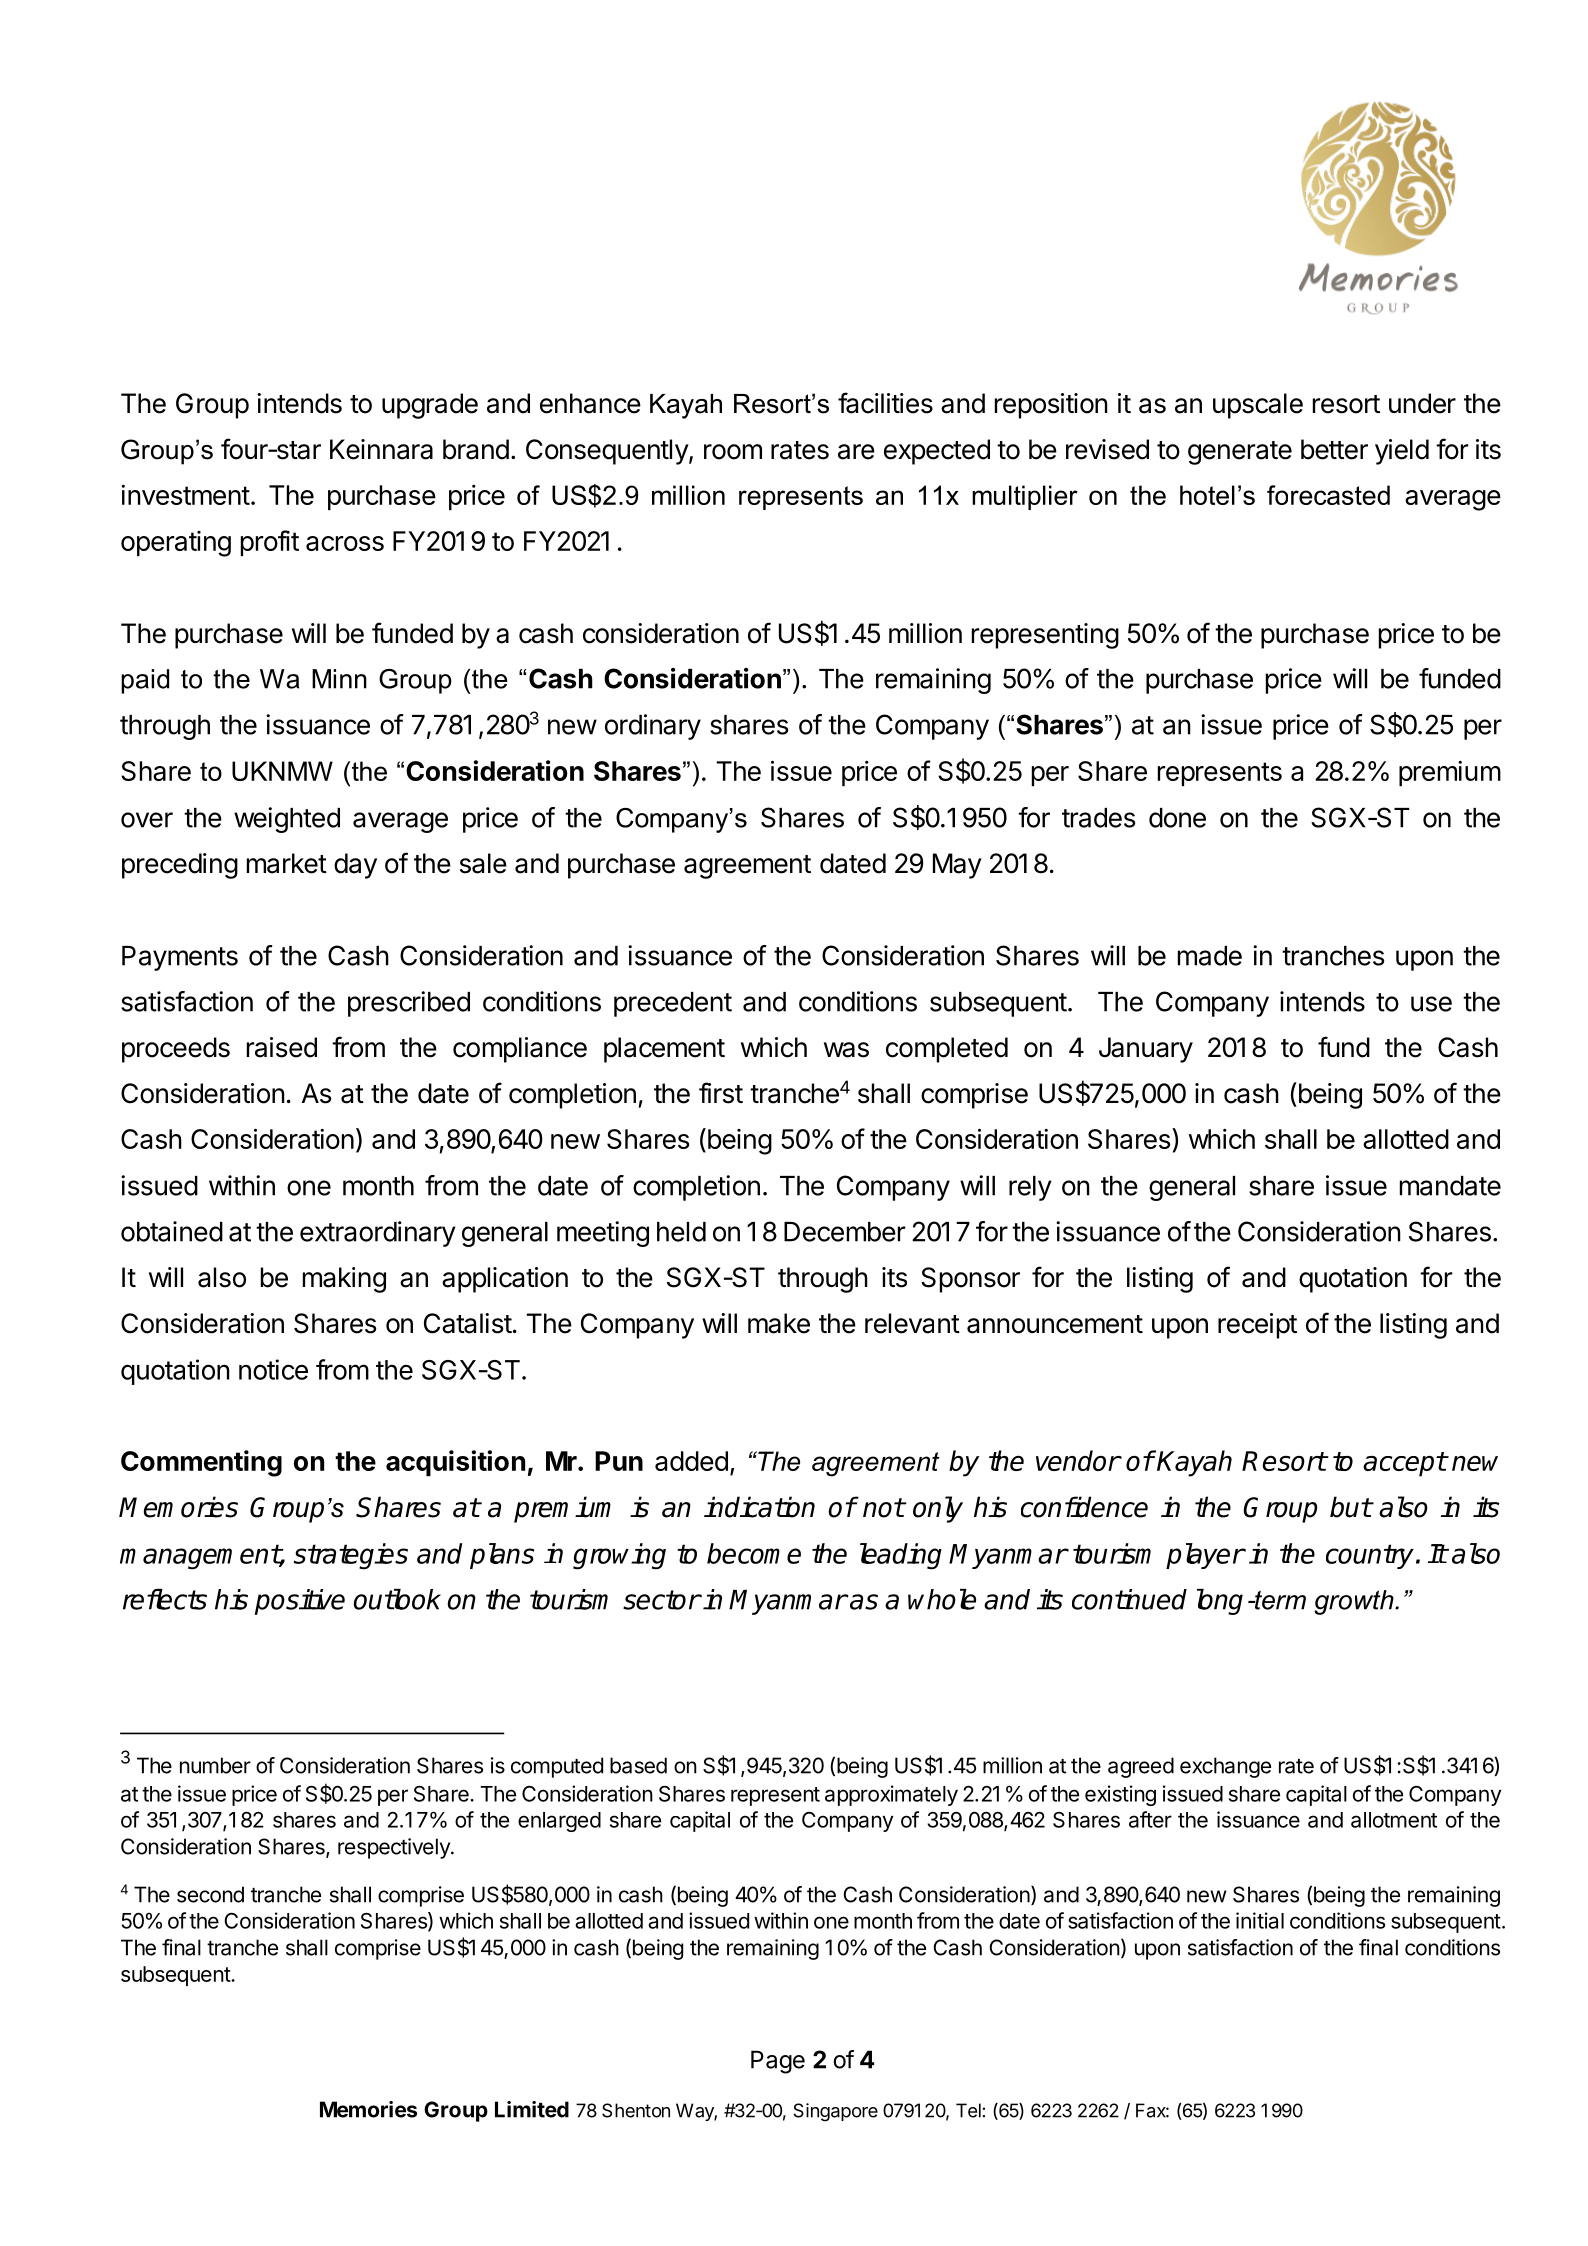 The image size is (1588, 2246). Describe the element at coordinates (1257, 1326) in the document. I see `receipt` at that location.
